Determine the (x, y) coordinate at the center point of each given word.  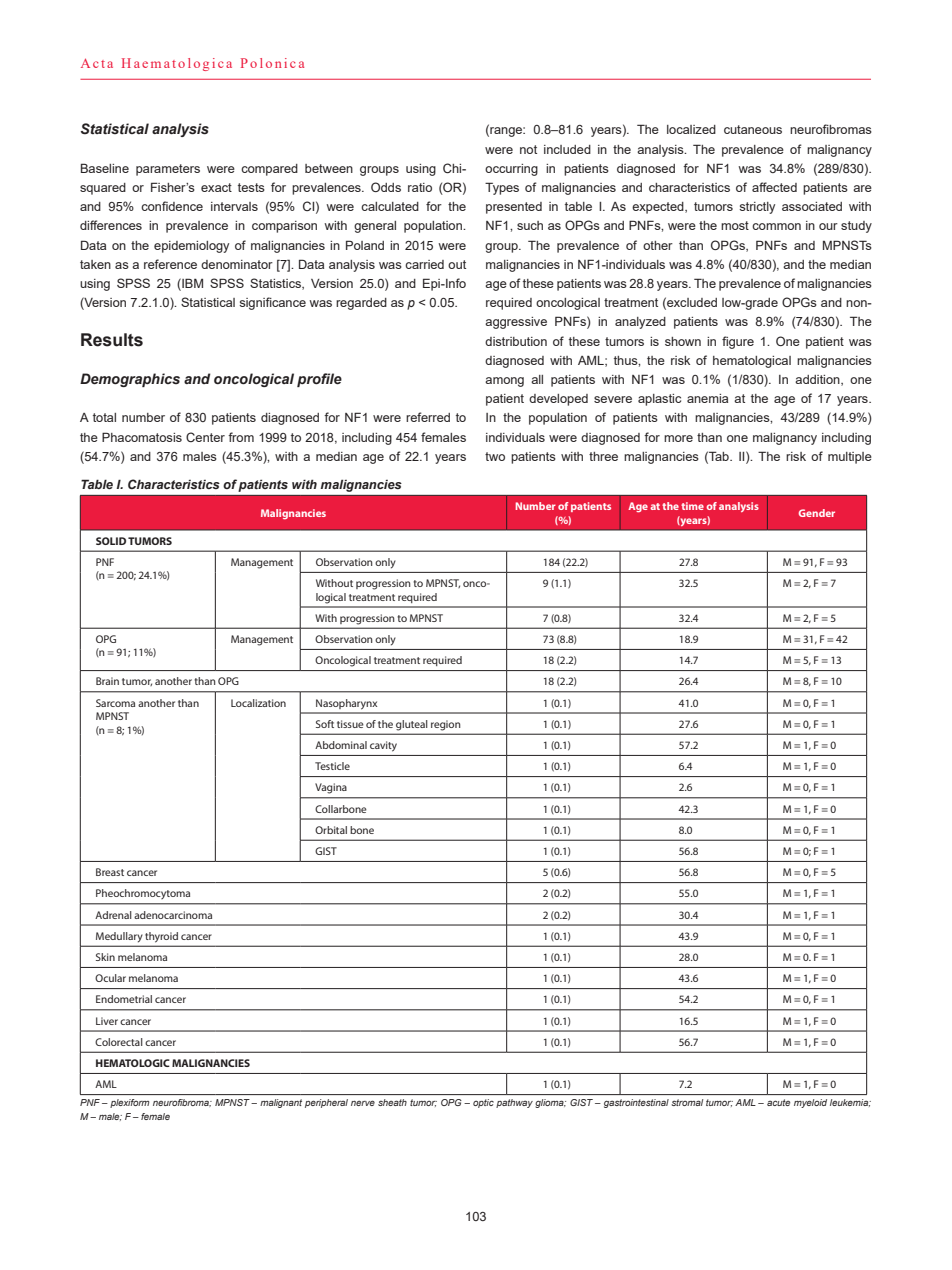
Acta (97, 63)
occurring (511, 170)
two (495, 456)
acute (778, 1102)
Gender (817, 513)
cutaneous (753, 129)
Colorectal (119, 1042)
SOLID (111, 541)
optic (483, 1103)
